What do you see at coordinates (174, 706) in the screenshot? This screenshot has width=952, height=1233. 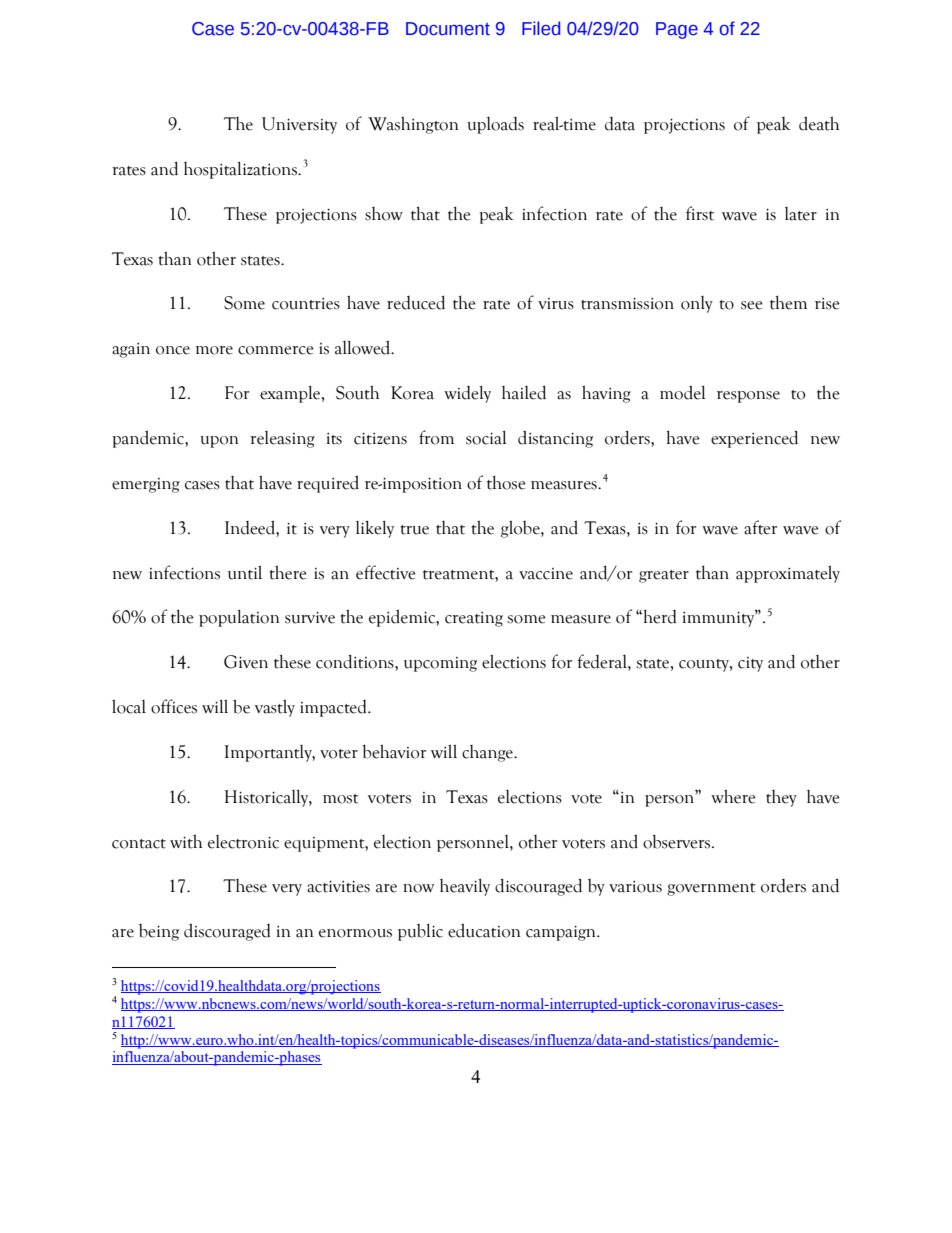 I see `offices` at bounding box center [174, 706].
